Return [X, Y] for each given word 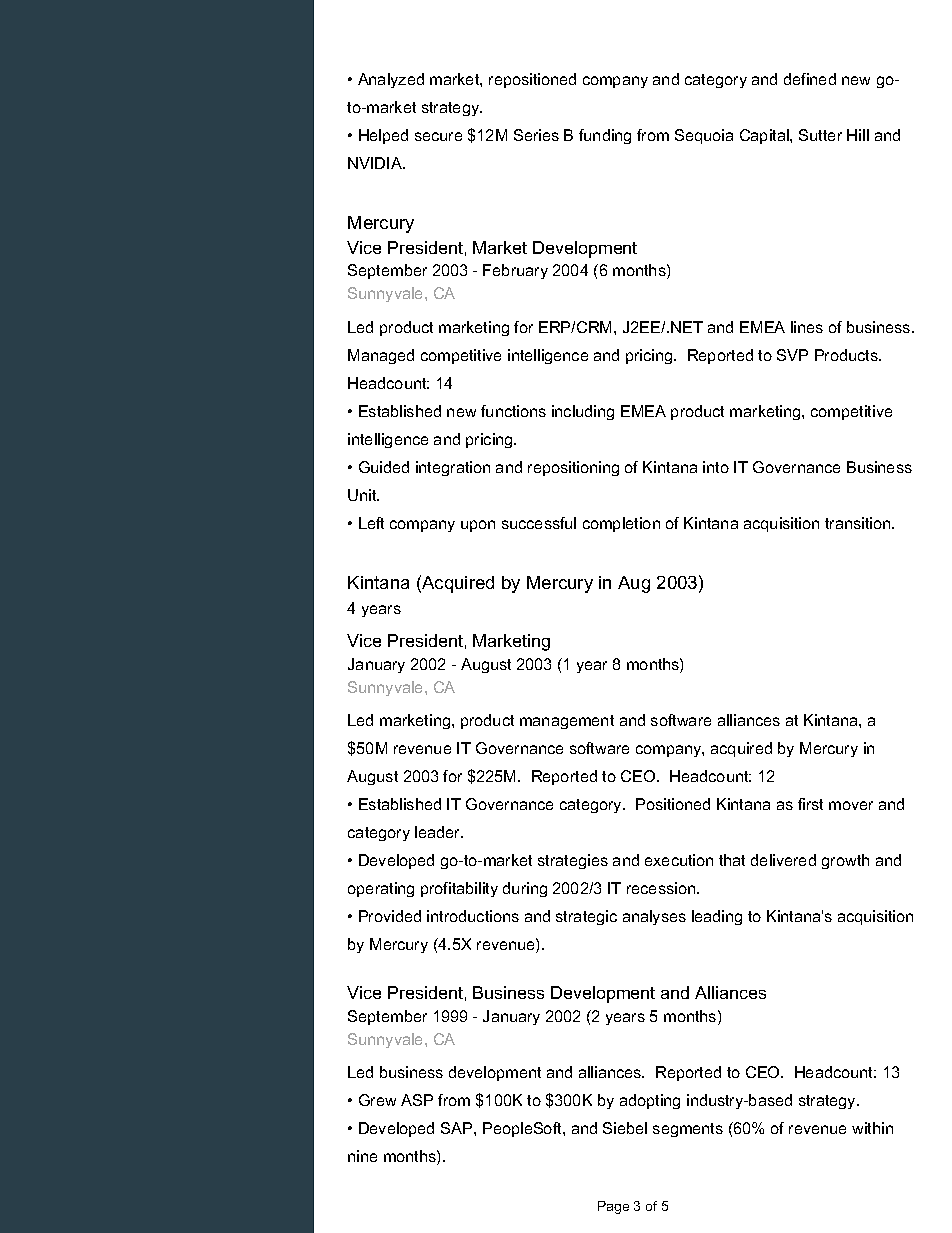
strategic [586, 917]
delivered [783, 860]
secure [438, 136]
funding [605, 136]
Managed [381, 356]
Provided [390, 916]
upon [478, 526]
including [583, 412]
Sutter [820, 135]
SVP [792, 355]
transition [859, 523]
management [567, 722]
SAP [458, 1128]
